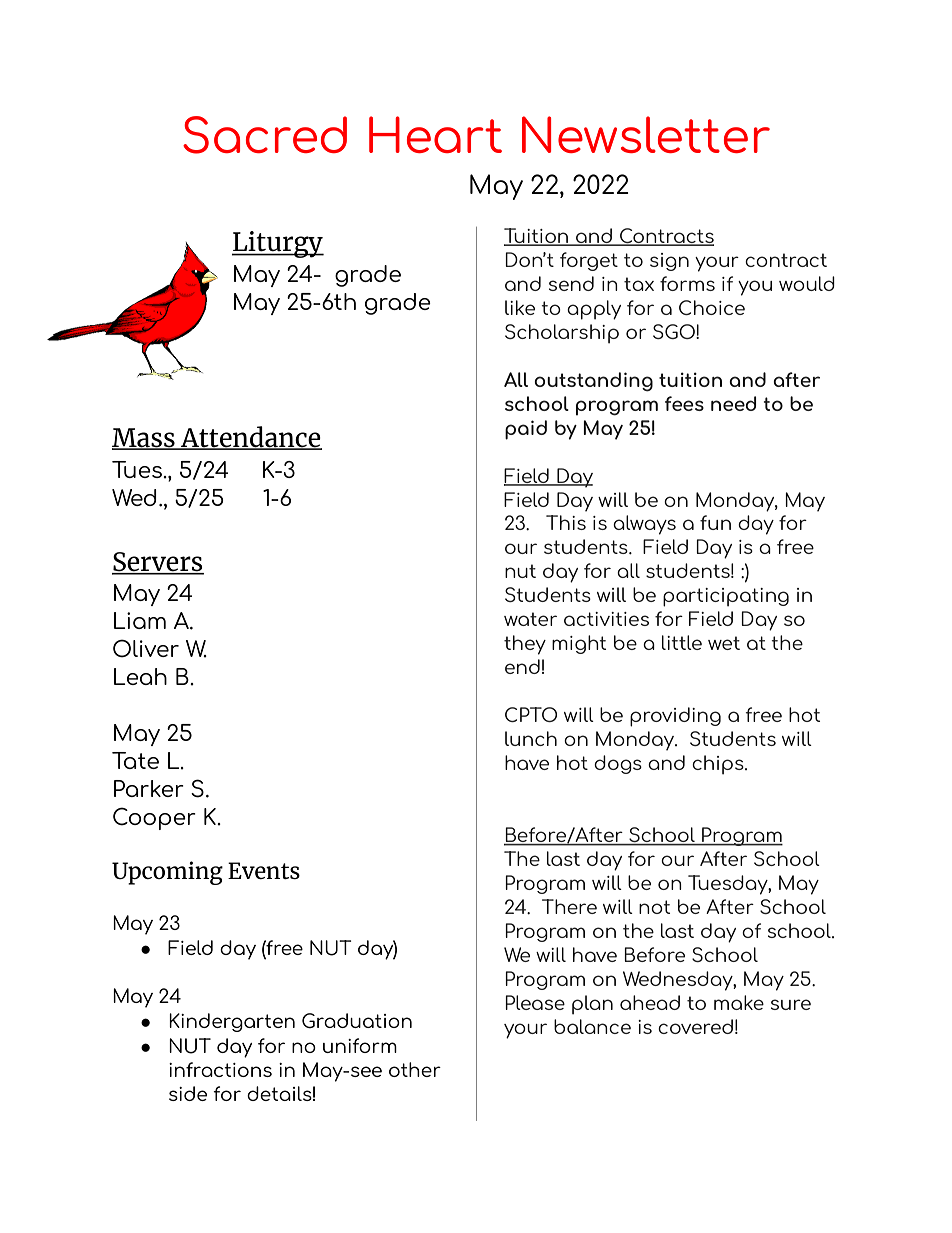 The height and width of the page is (1233, 952). What do you see at coordinates (140, 676) in the page?
I see `Leah` at bounding box center [140, 676].
